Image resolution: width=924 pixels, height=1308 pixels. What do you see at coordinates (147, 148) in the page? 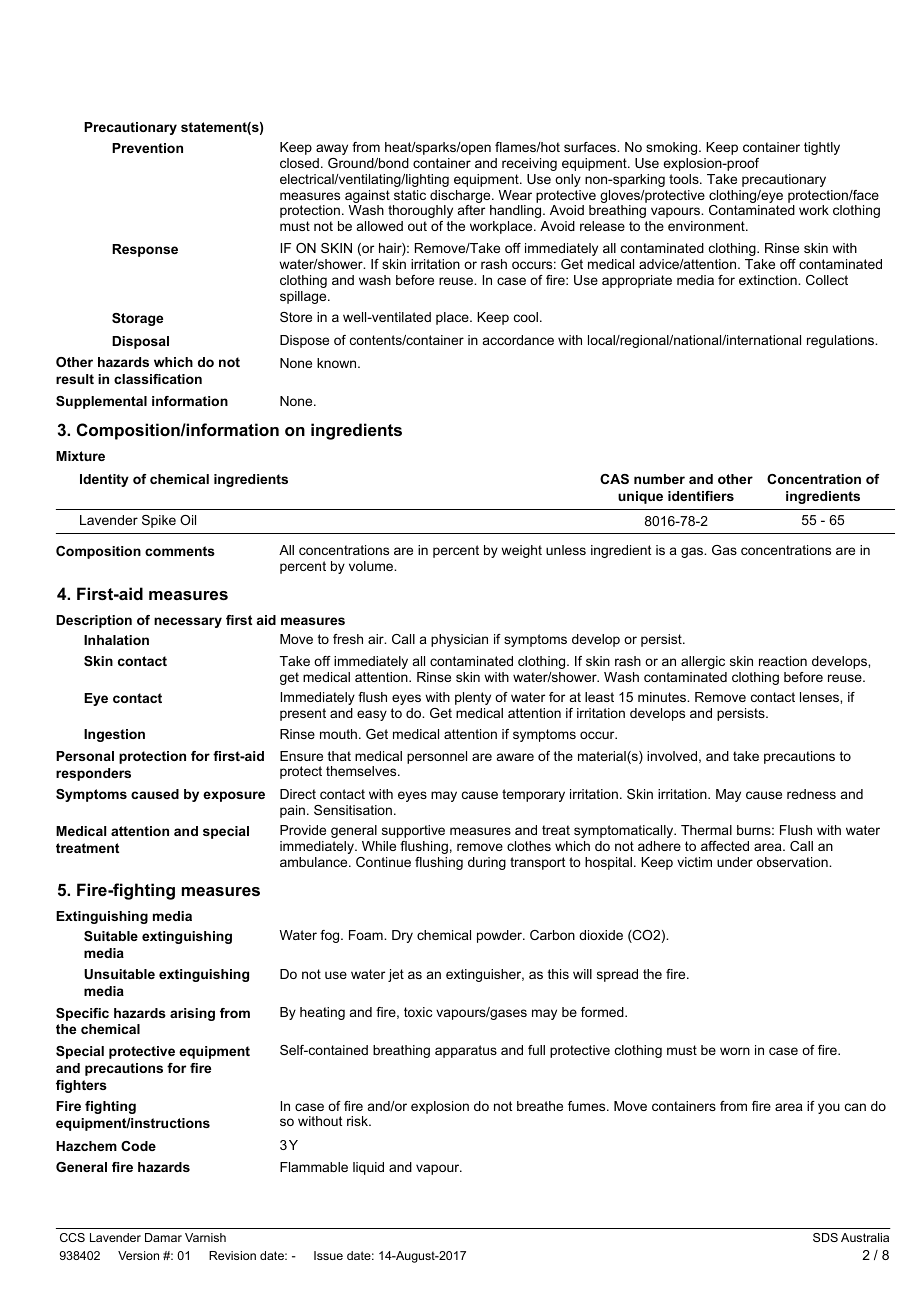
I see `Prevention` at bounding box center [147, 148].
